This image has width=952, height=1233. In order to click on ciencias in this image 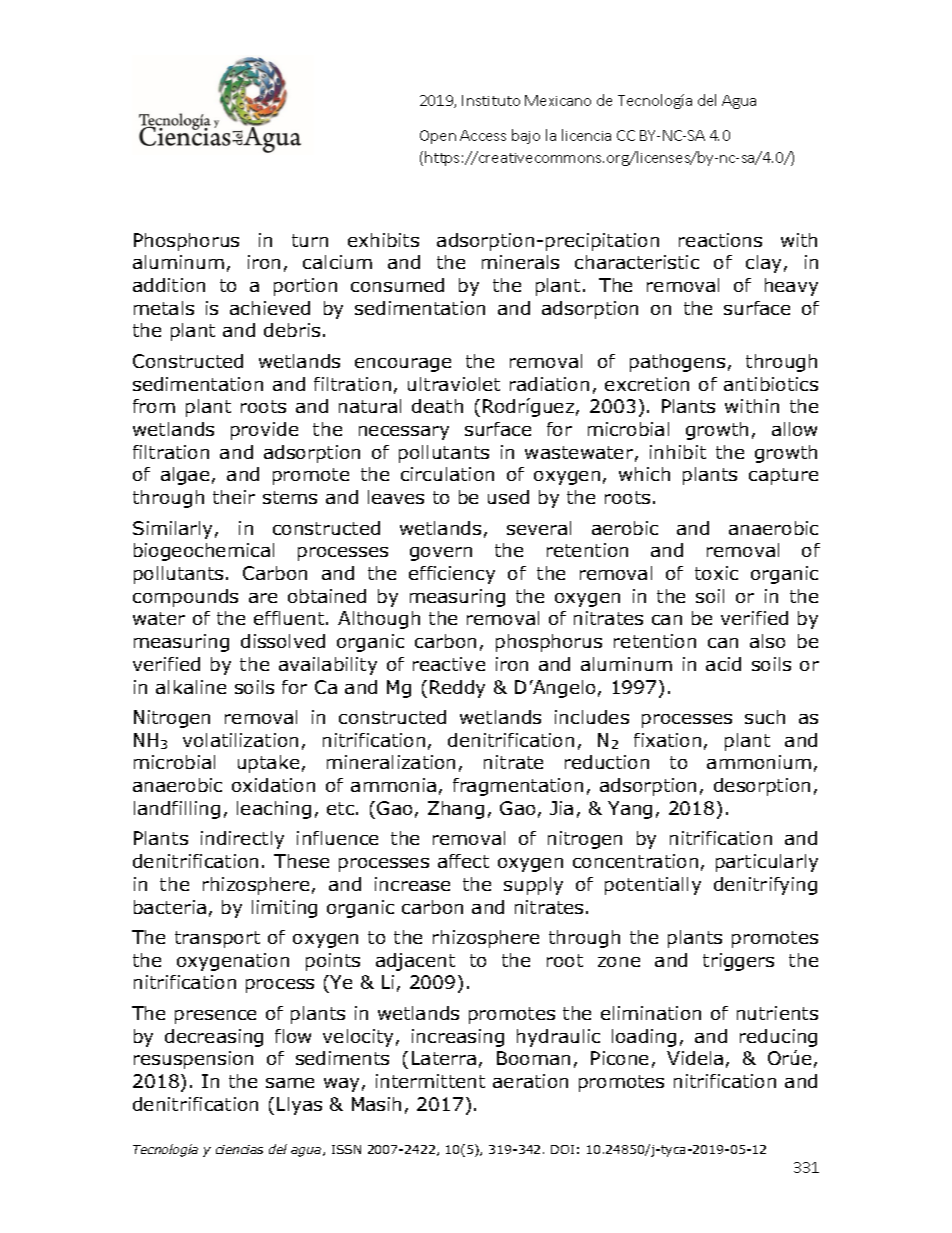, I will do `click(239, 1149)`.
